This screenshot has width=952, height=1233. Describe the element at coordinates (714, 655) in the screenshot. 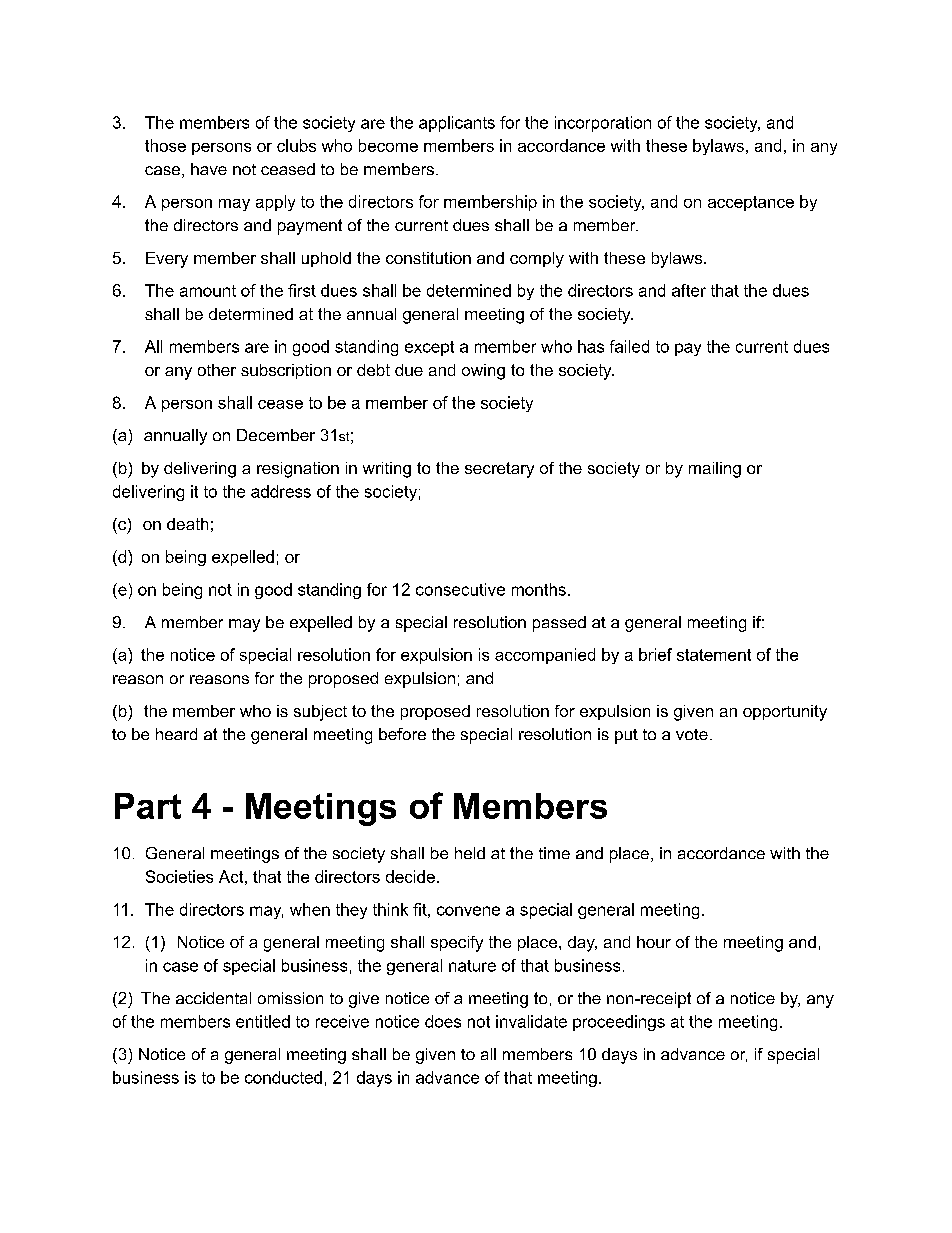

I see `statement` at that location.
